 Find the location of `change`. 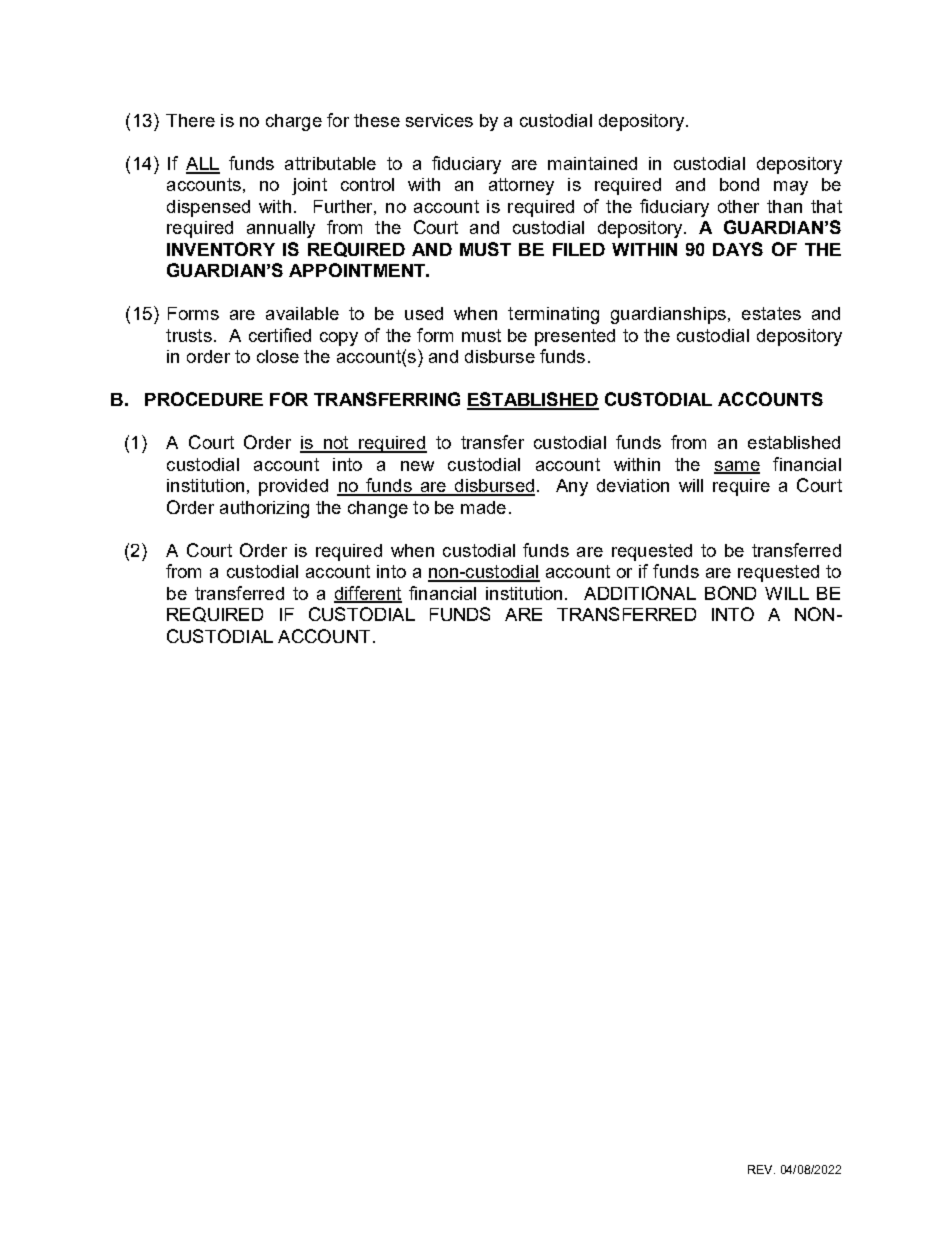

change is located at coordinates (378, 509).
